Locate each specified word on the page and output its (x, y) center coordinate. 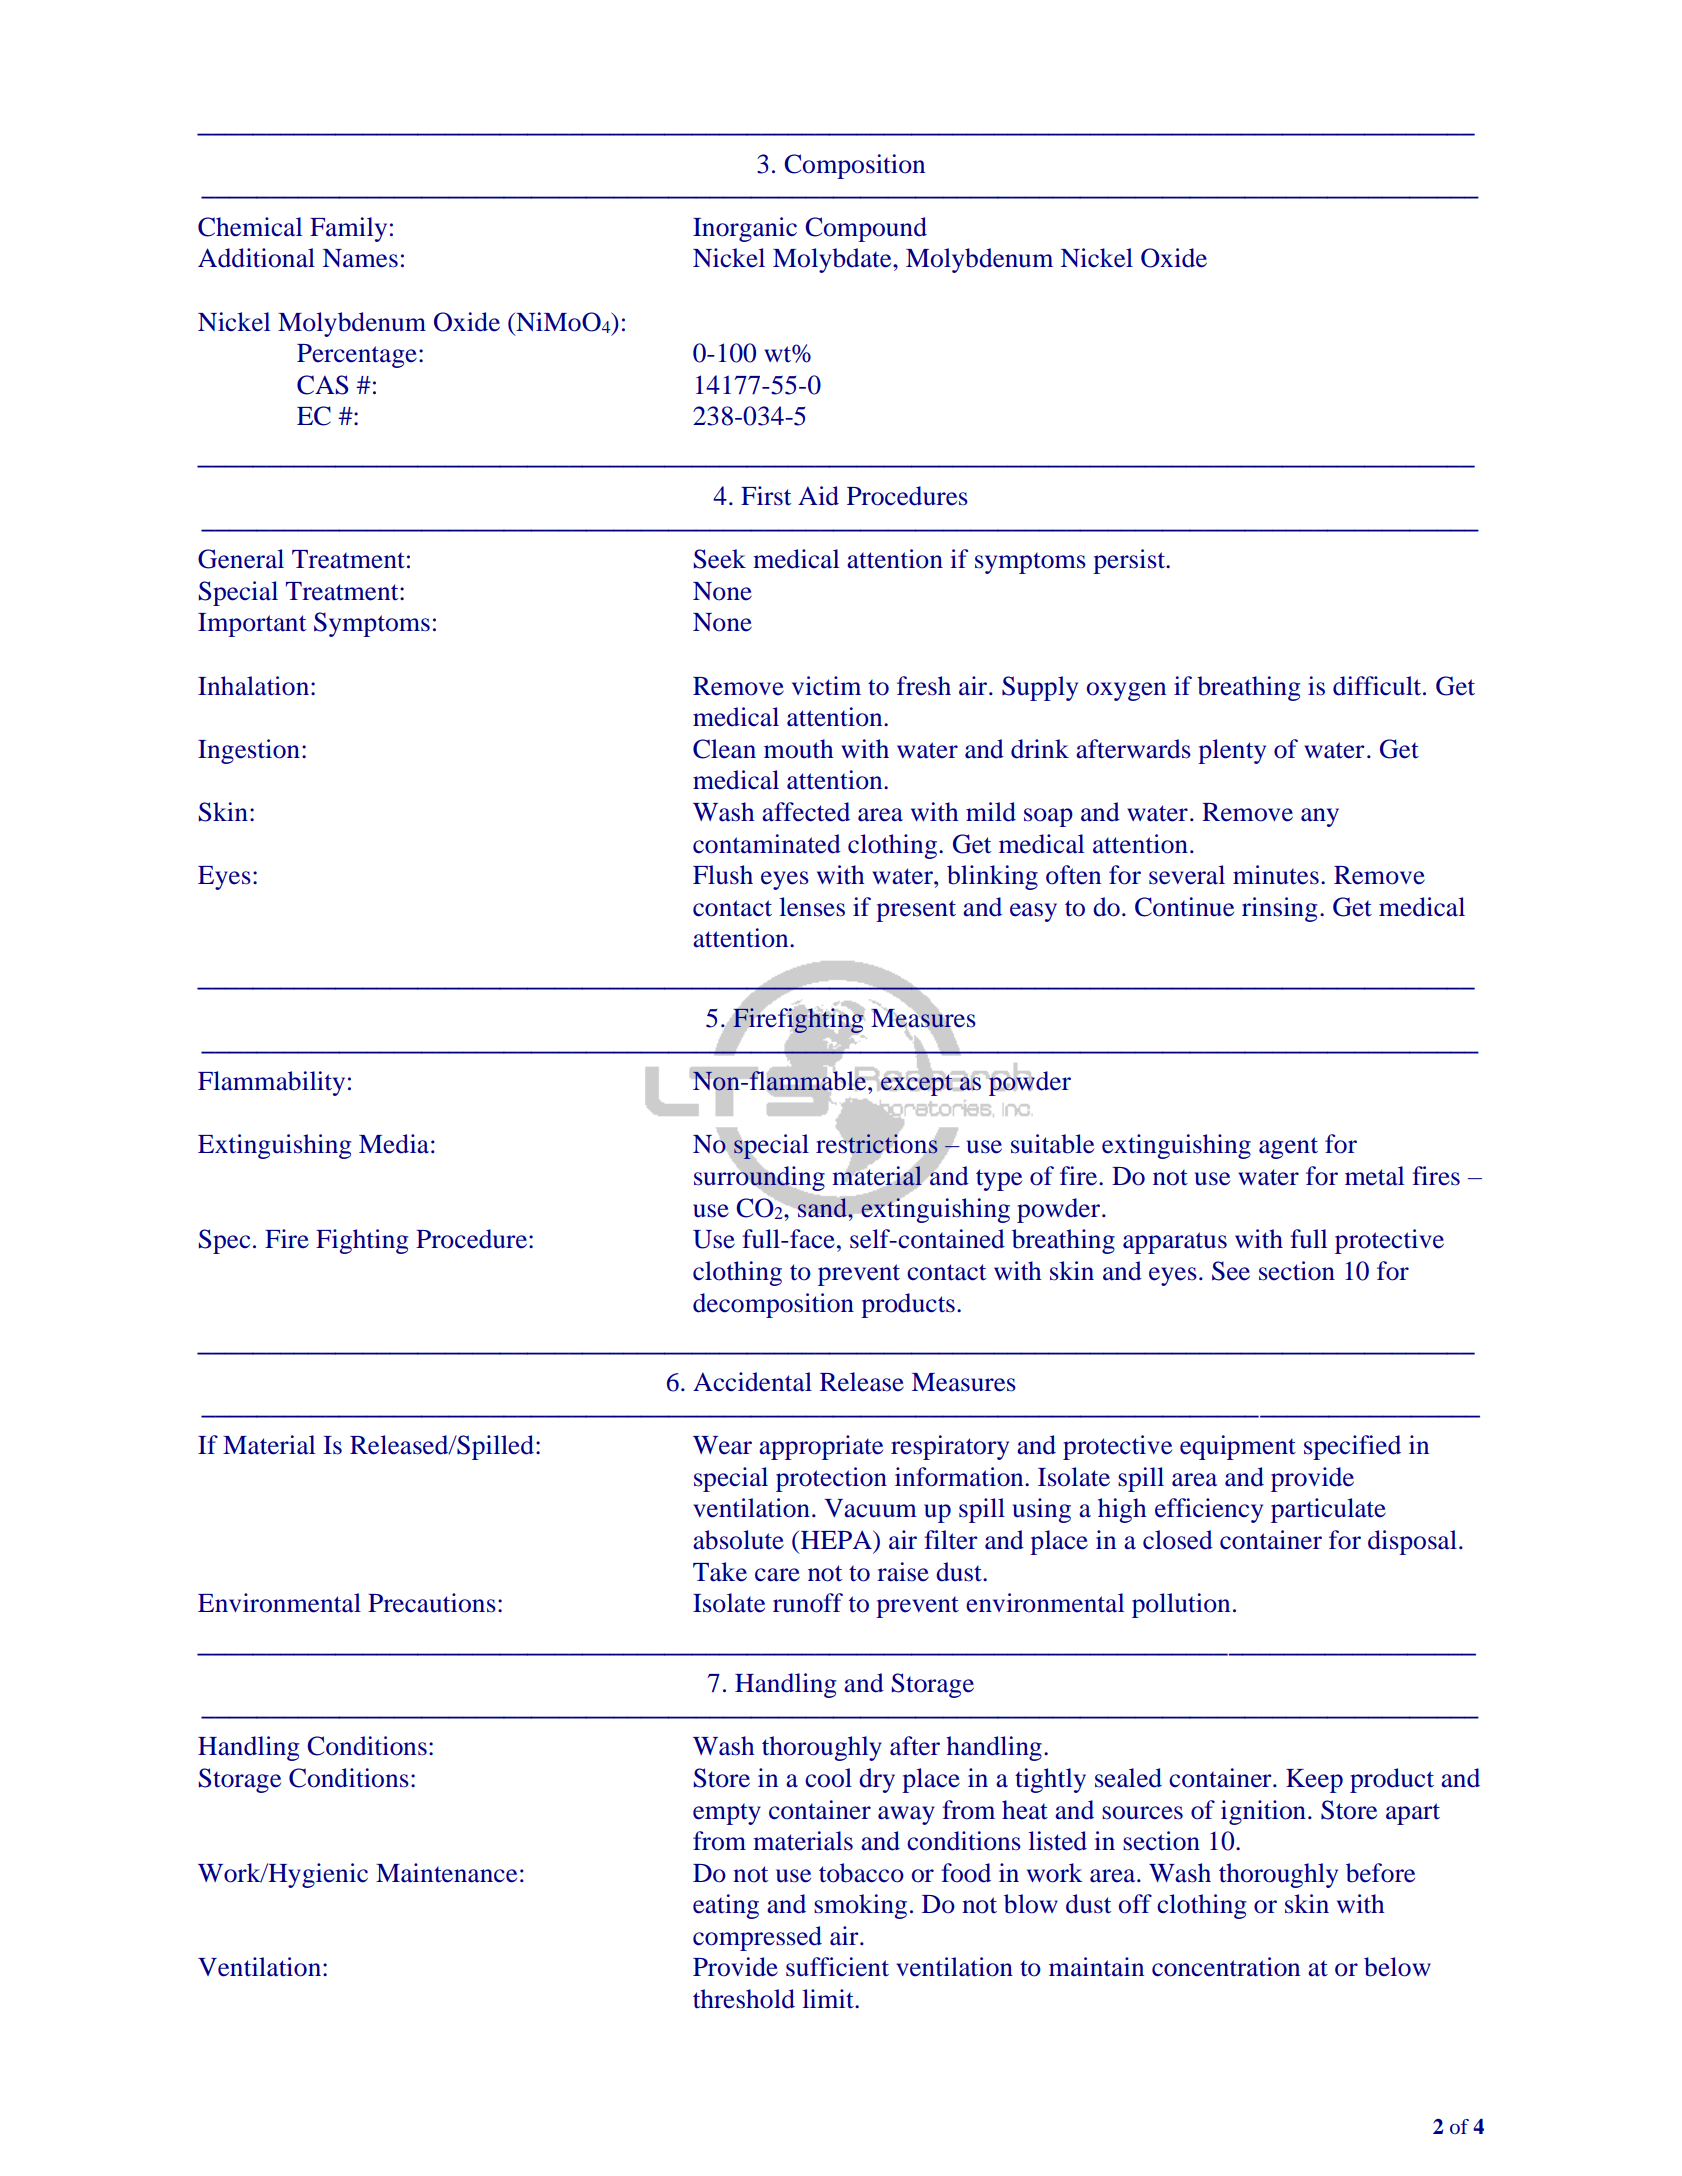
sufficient (837, 1967)
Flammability (271, 1083)
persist (1130, 561)
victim (826, 686)
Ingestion (249, 751)
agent (1288, 1148)
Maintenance (446, 1873)
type (999, 1180)
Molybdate (833, 260)
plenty (1232, 751)
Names (360, 258)
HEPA (837, 1539)
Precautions (432, 1603)
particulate (1328, 1510)
